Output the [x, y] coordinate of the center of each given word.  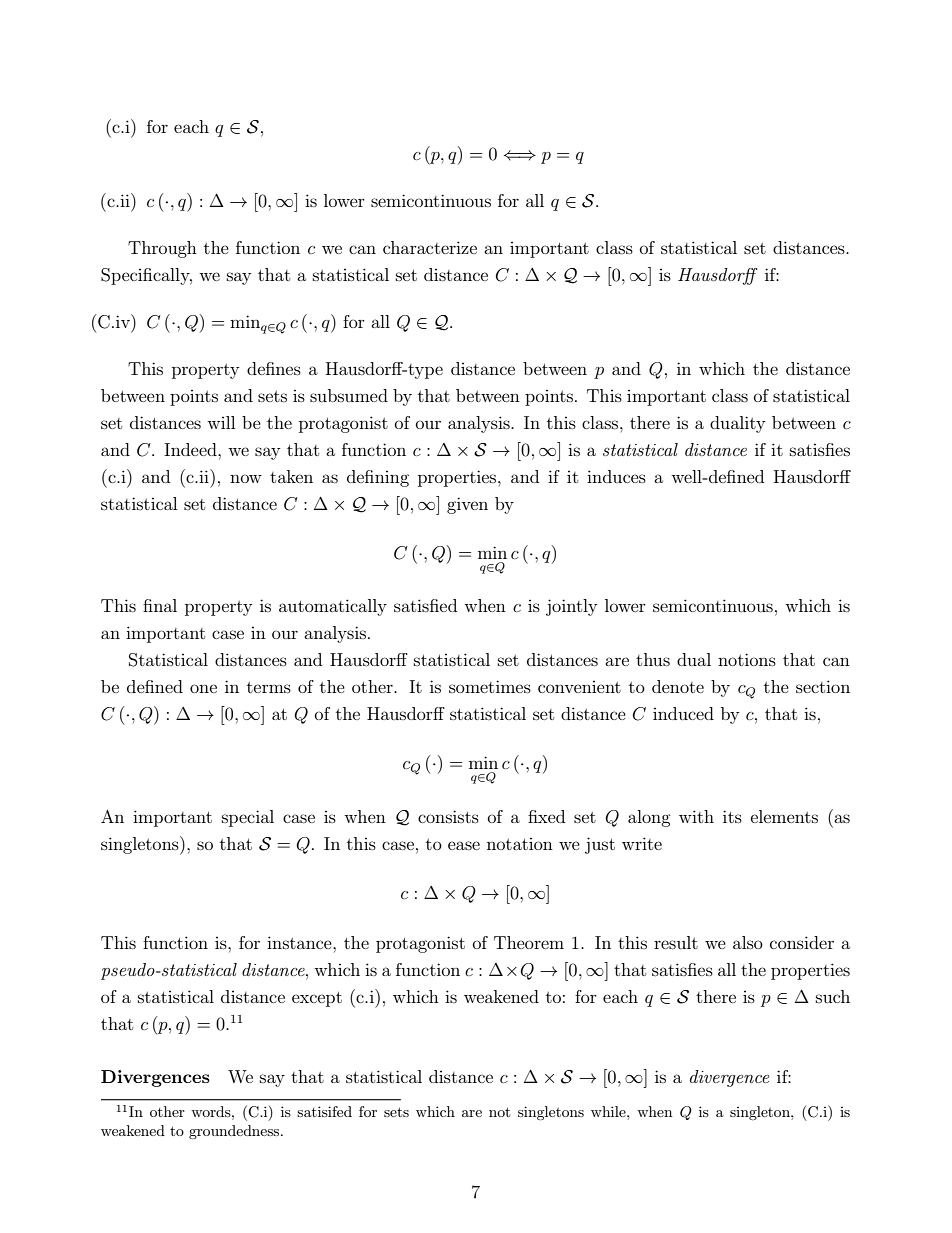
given [467, 505]
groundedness [235, 1132]
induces [616, 476]
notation [520, 844]
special [248, 818]
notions [747, 659]
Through [162, 249]
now [246, 478]
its [732, 816]
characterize [430, 247]
